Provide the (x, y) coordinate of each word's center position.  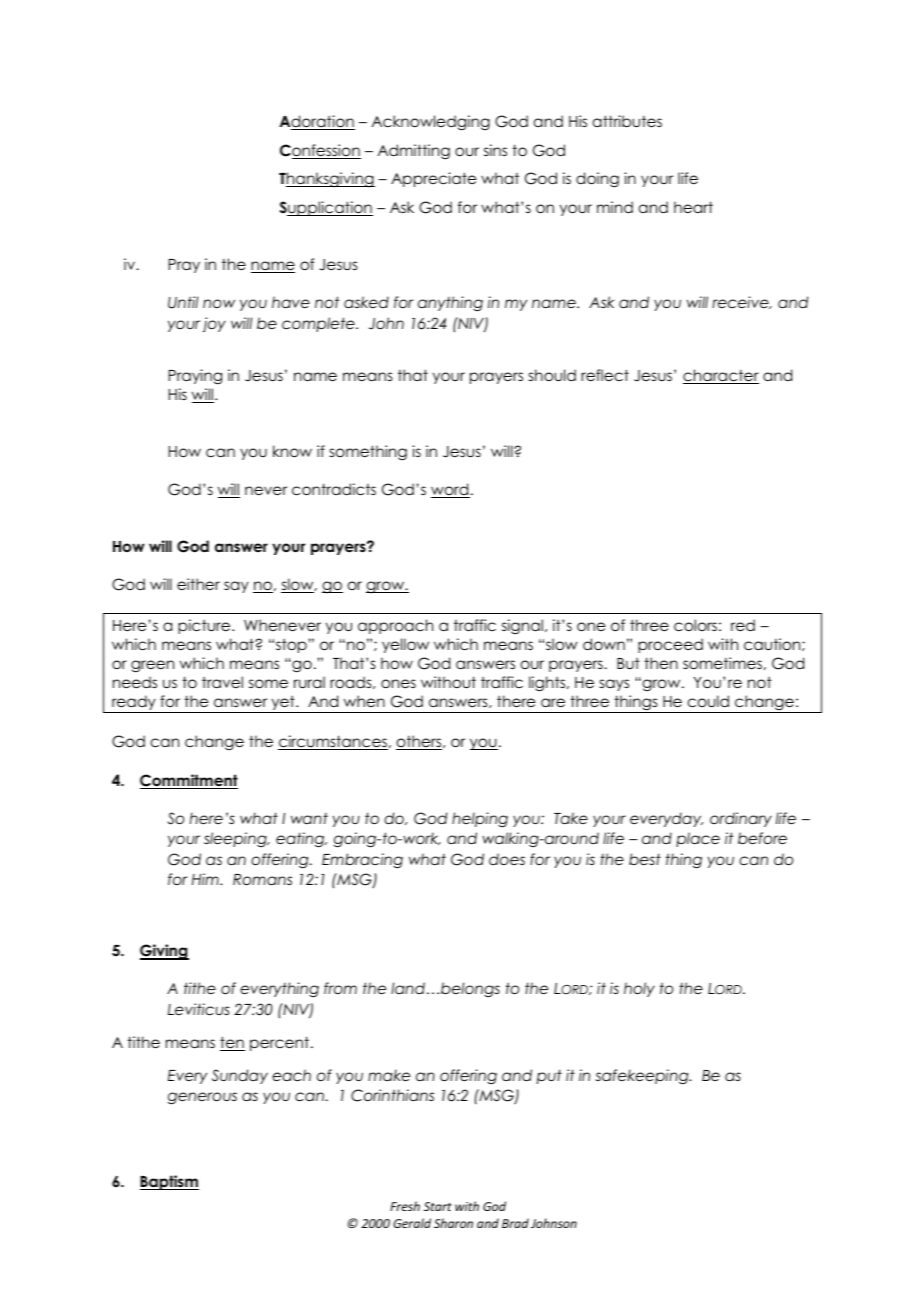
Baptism (169, 1182)
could (708, 701)
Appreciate (433, 179)
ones (398, 683)
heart (693, 207)
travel (222, 682)
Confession (320, 151)
